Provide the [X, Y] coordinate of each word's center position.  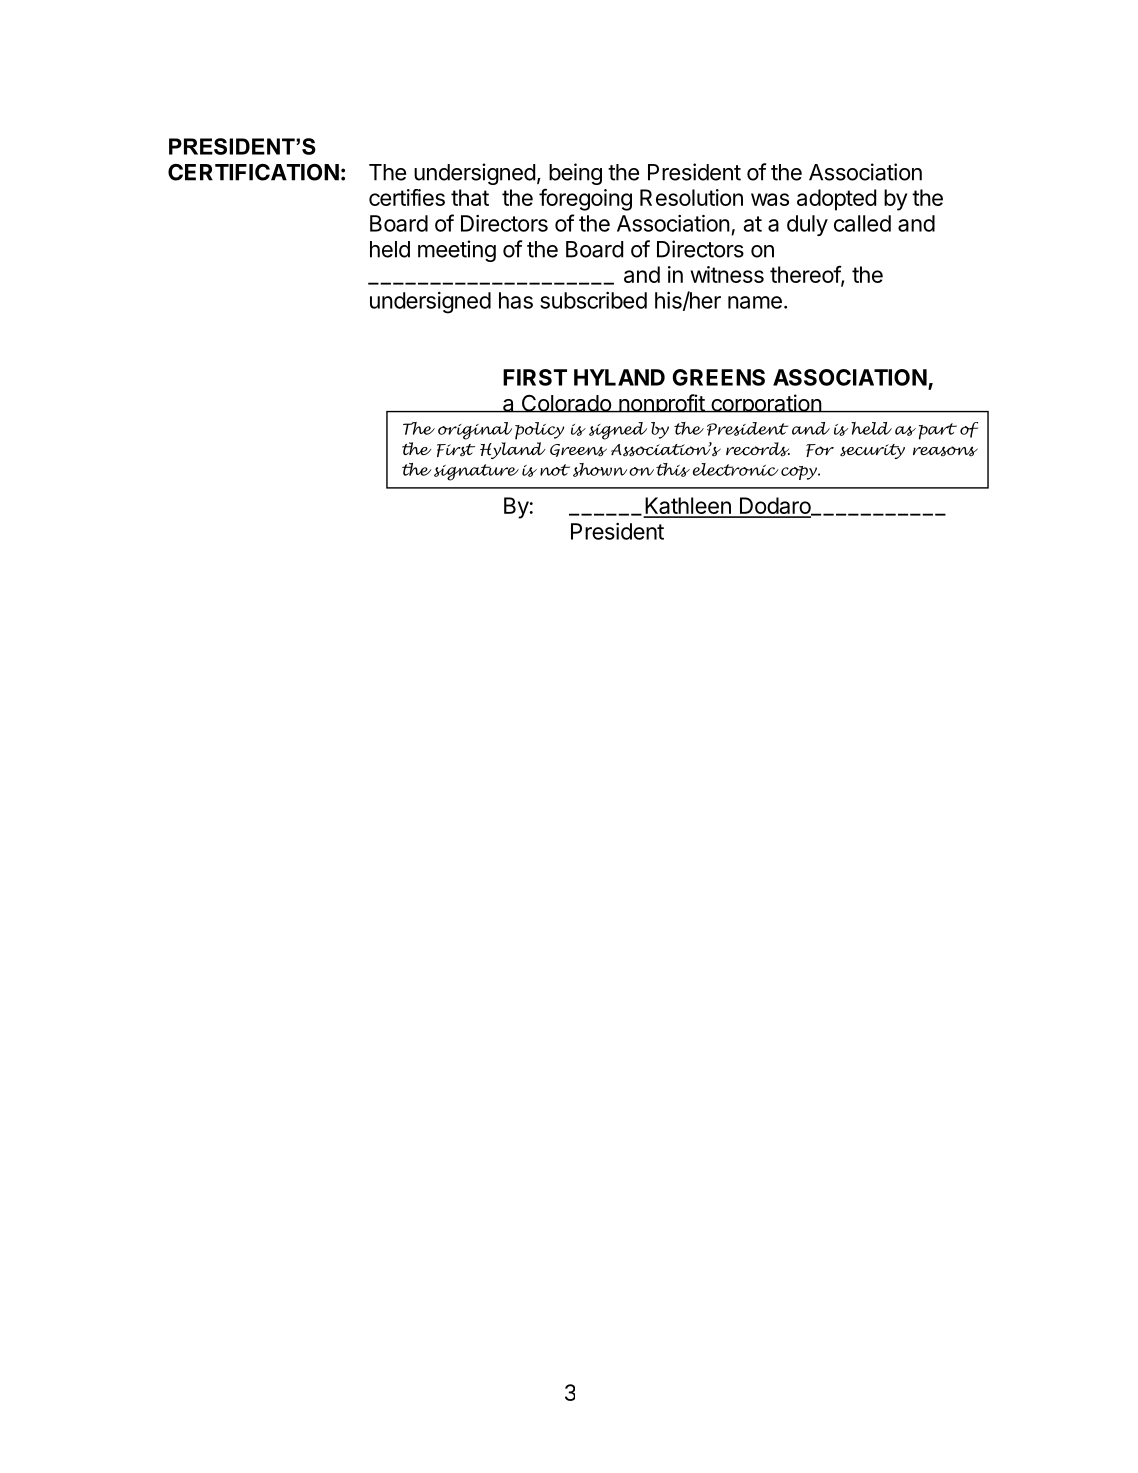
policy [539, 431]
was [770, 199]
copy [800, 473]
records [758, 449]
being [575, 174]
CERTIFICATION [253, 172]
